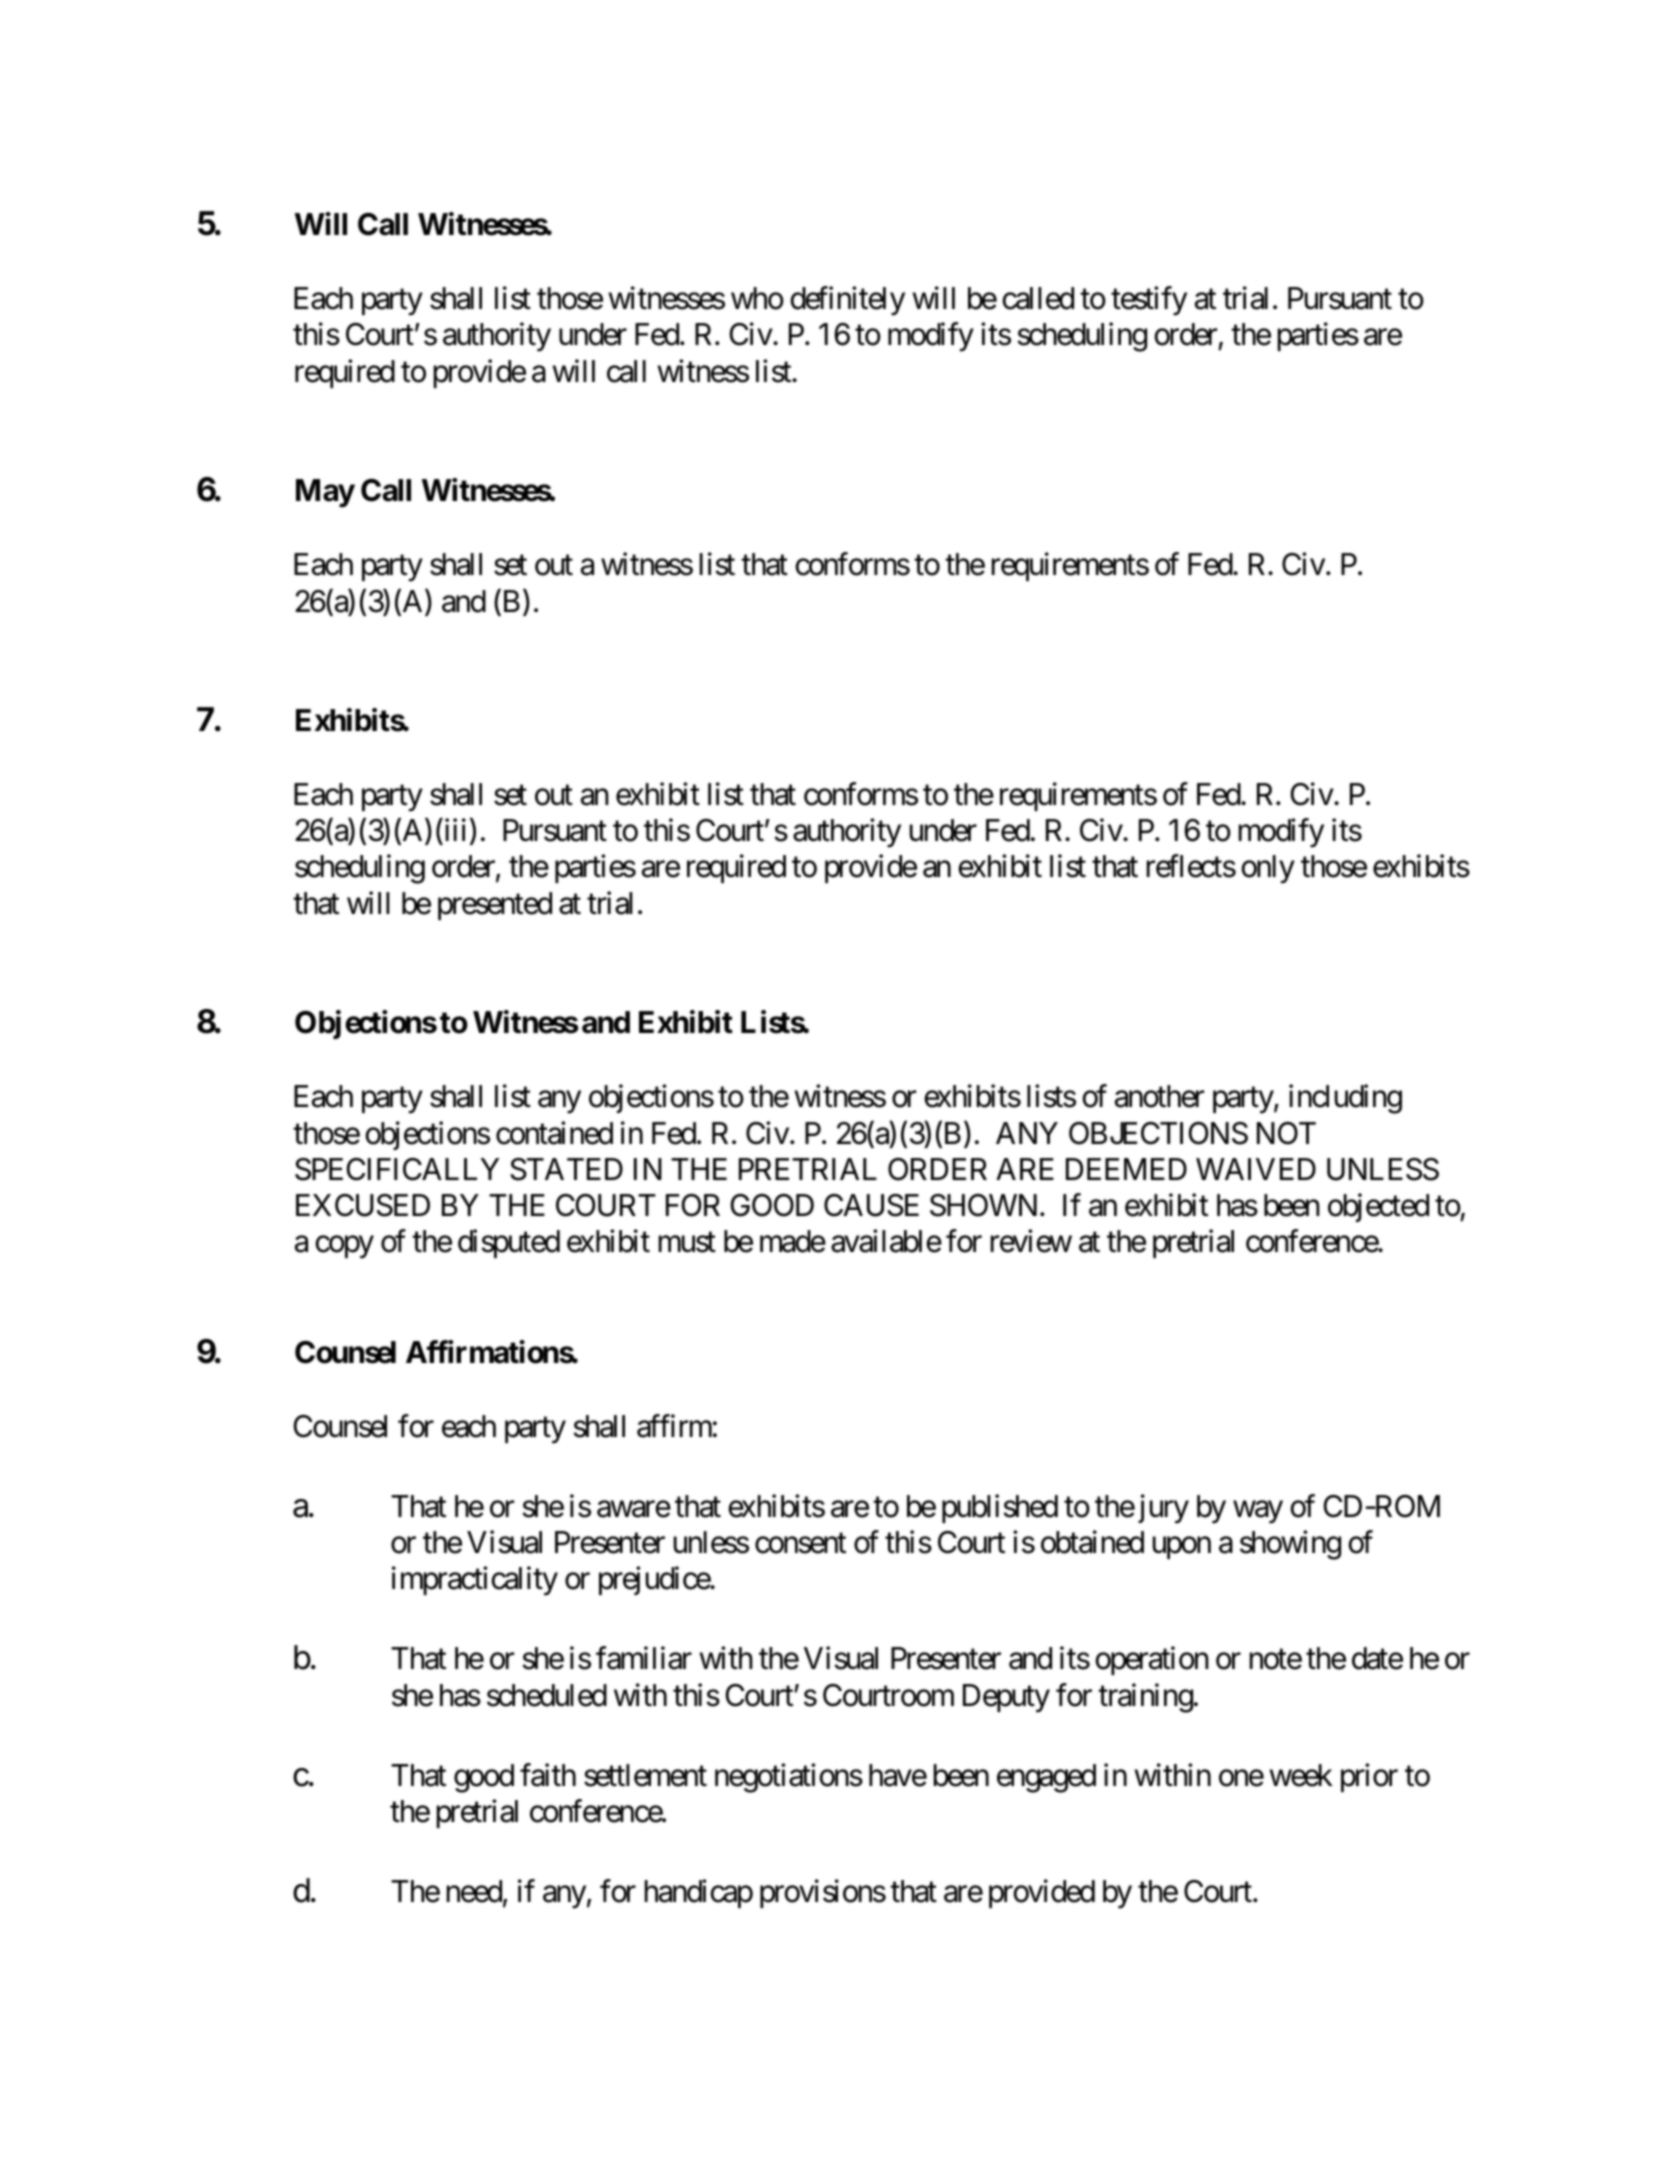 This image has height=2158, width=1667. What do you see at coordinates (1149, 301) in the image?
I see `testify` at bounding box center [1149, 301].
